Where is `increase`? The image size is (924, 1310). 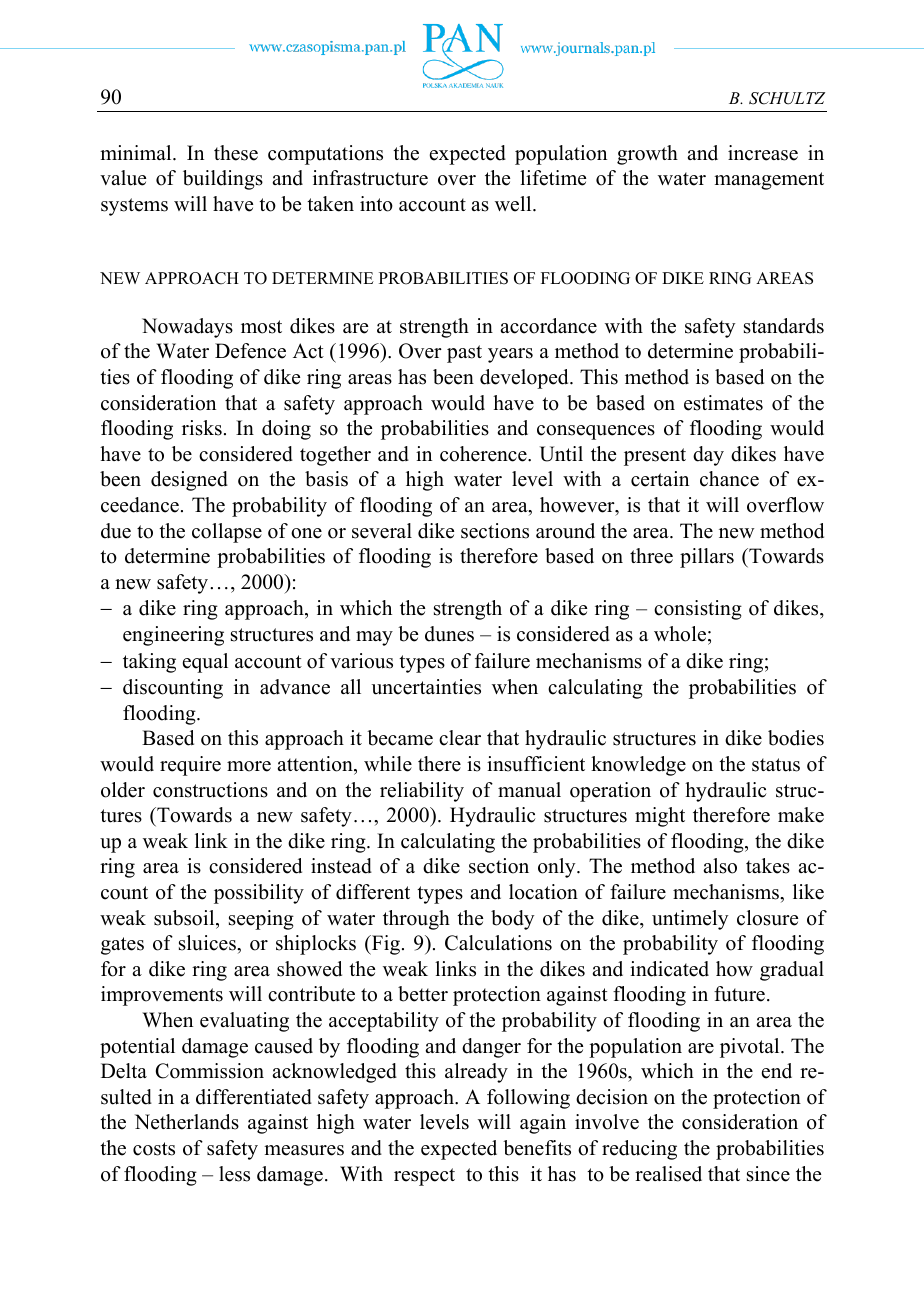 increase is located at coordinates (763, 153).
